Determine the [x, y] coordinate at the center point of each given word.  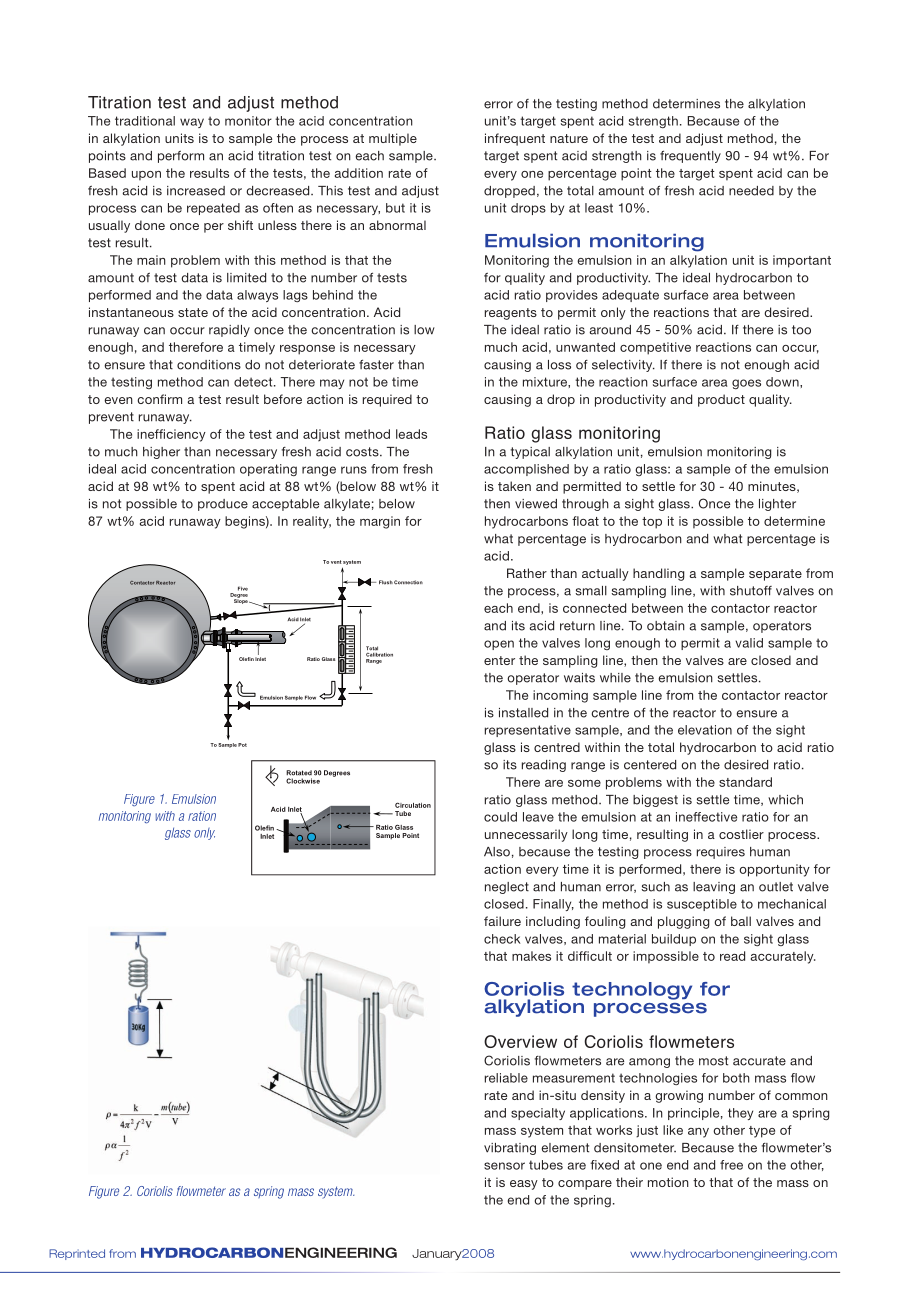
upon [146, 176]
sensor [504, 1166]
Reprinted [77, 1254]
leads [411, 434]
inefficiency [171, 435]
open [499, 645]
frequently [690, 156]
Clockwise [303, 781]
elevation [705, 730]
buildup [674, 940]
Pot [242, 745]
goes [746, 384]
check [502, 939]
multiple [393, 139]
